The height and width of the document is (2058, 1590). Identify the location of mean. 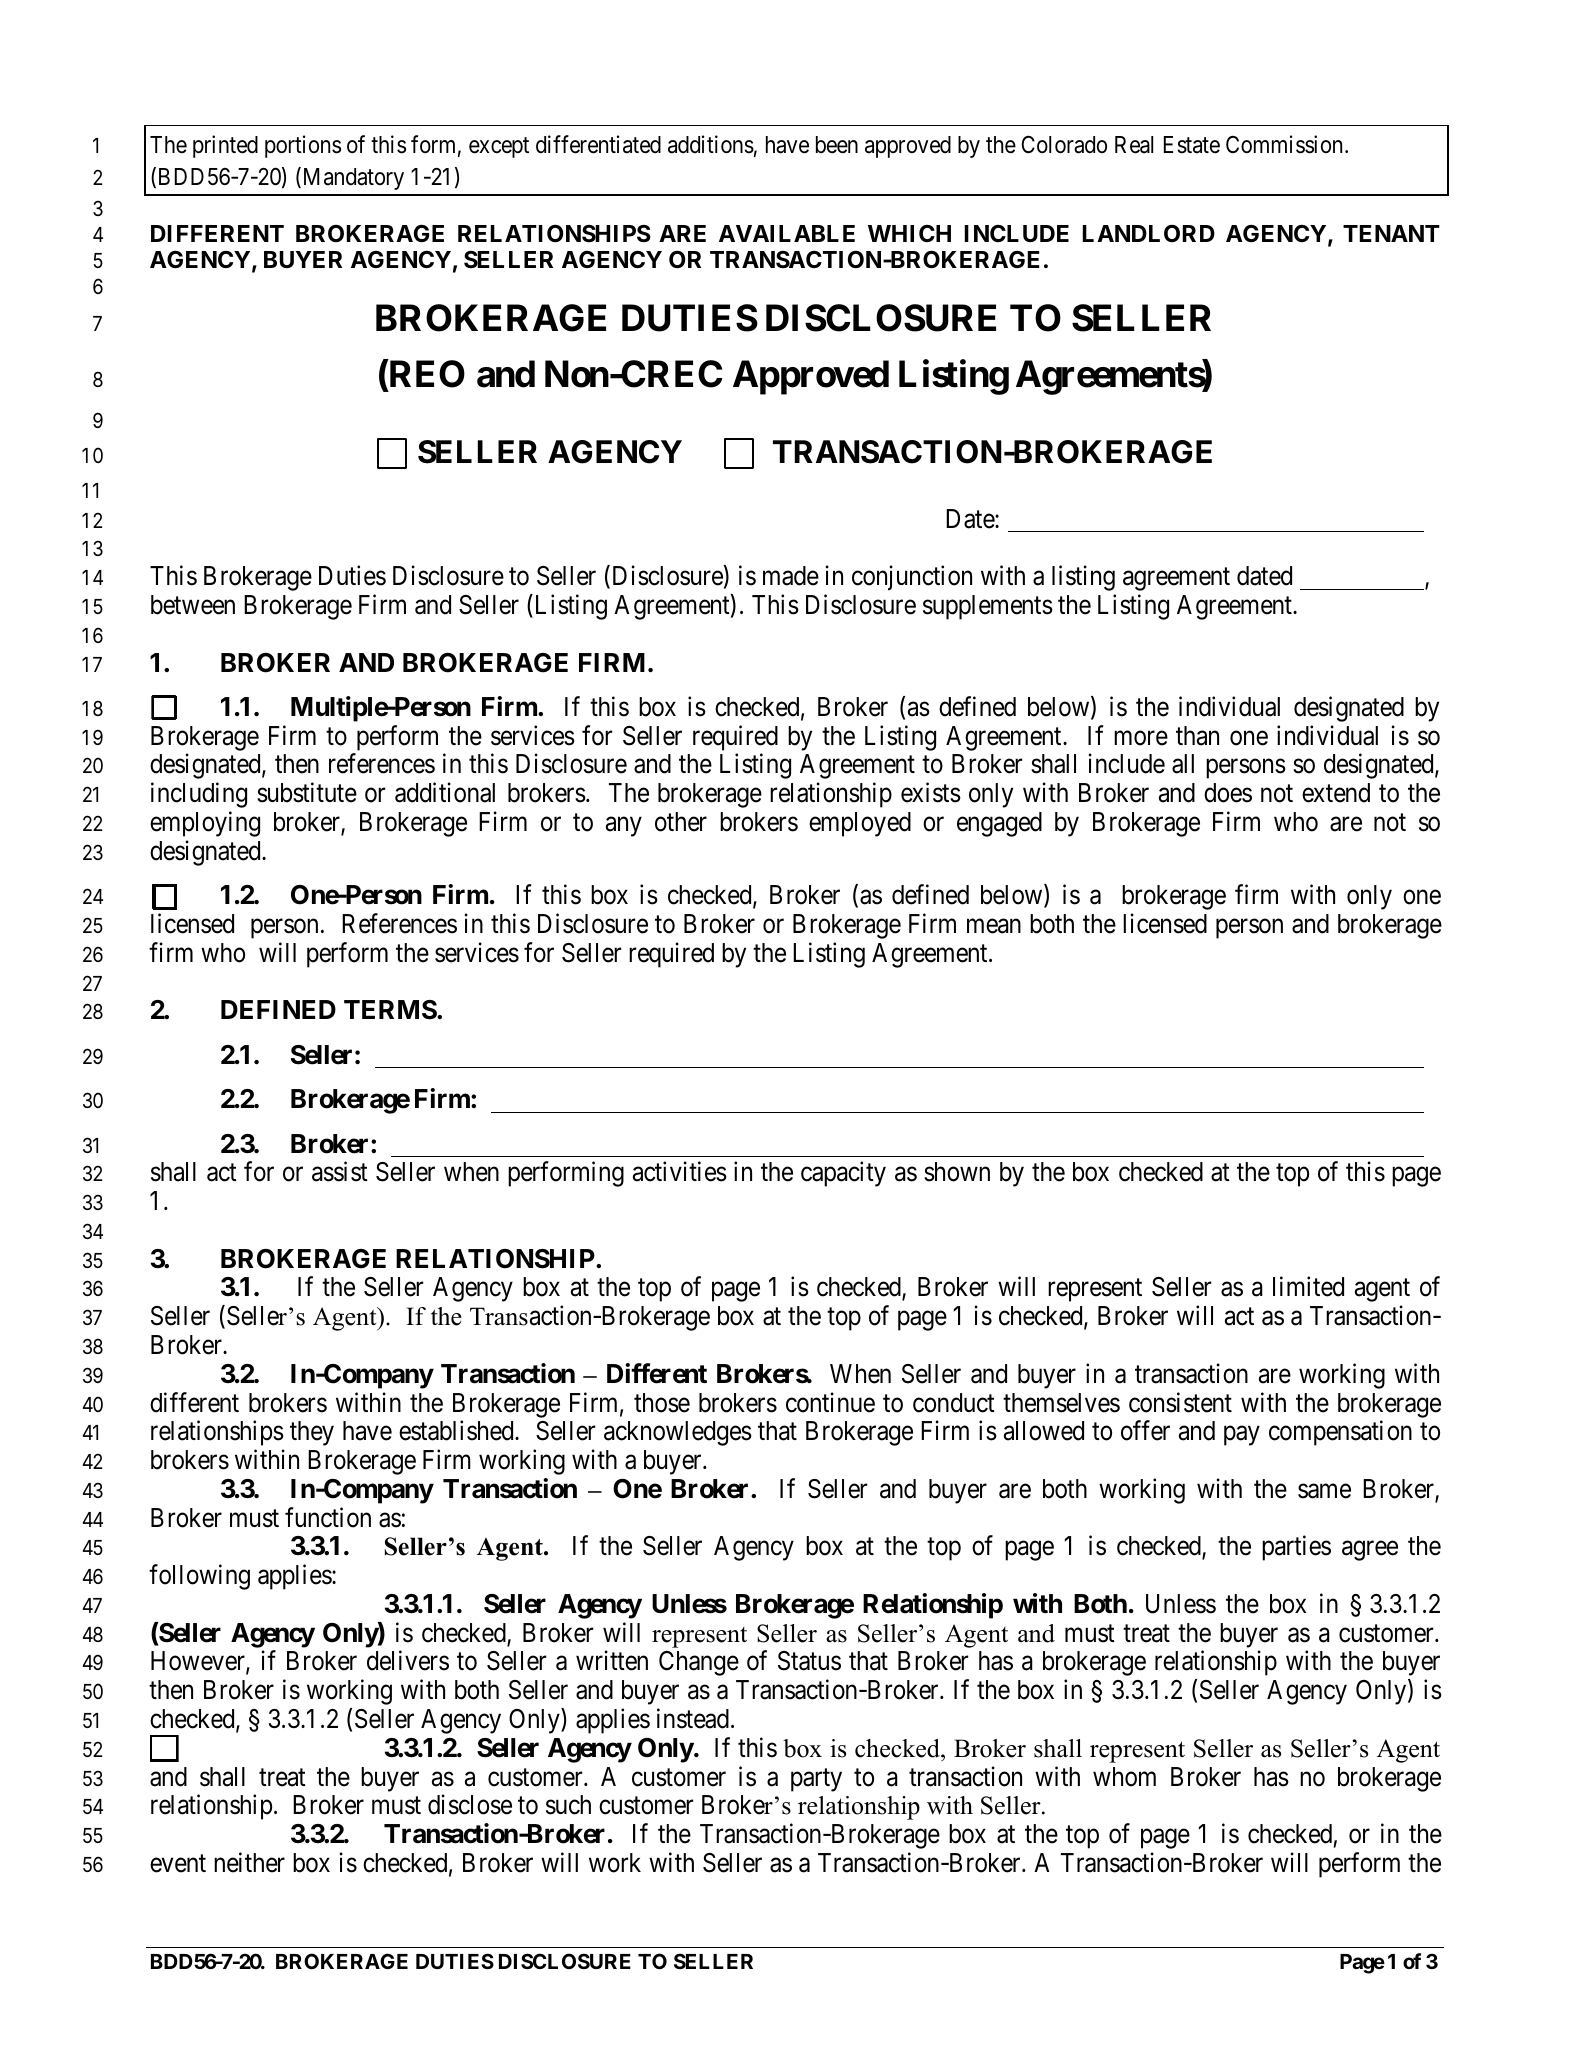
(994, 926).
